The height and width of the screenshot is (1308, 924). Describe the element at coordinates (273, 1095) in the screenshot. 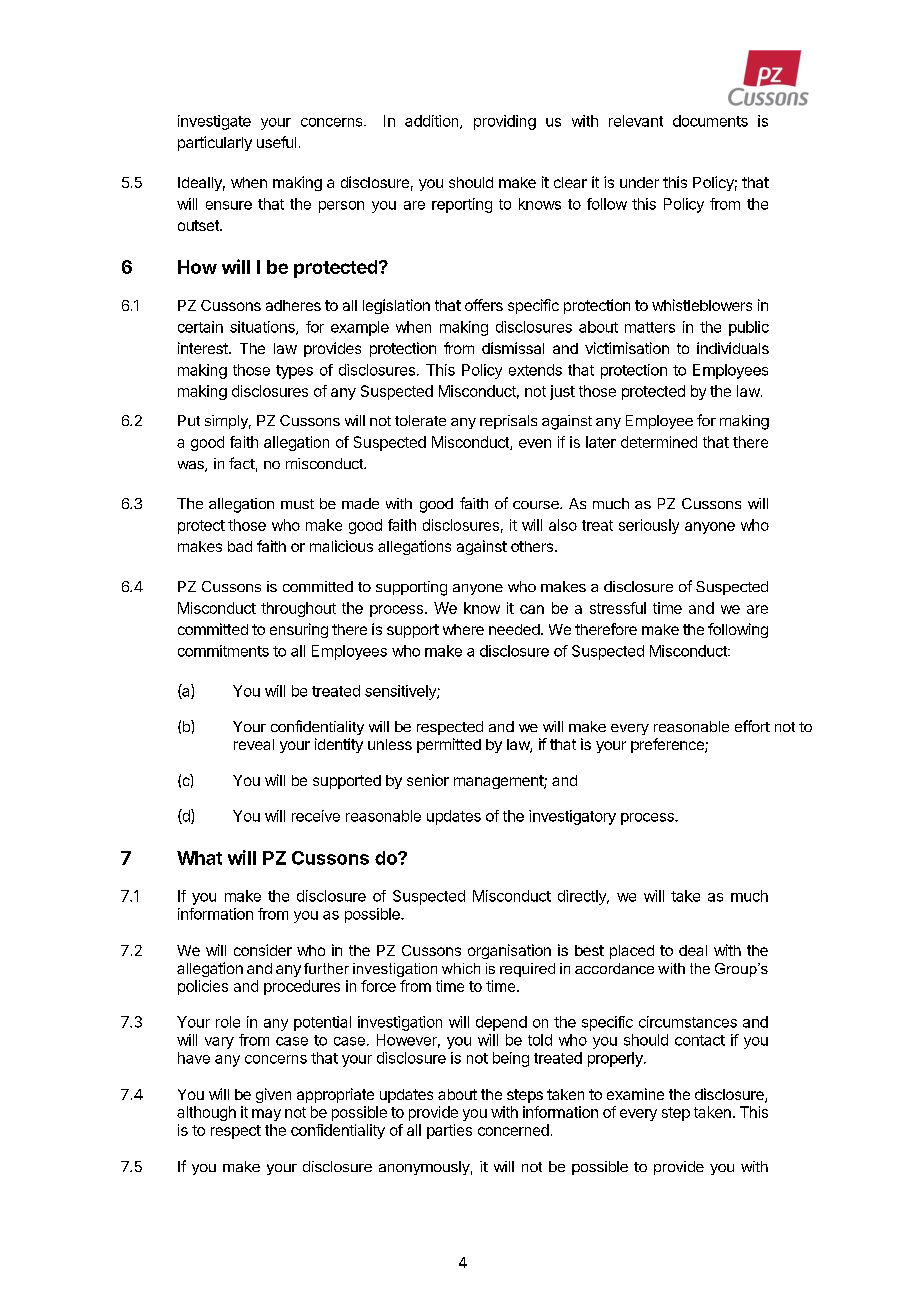

I see `given` at that location.
